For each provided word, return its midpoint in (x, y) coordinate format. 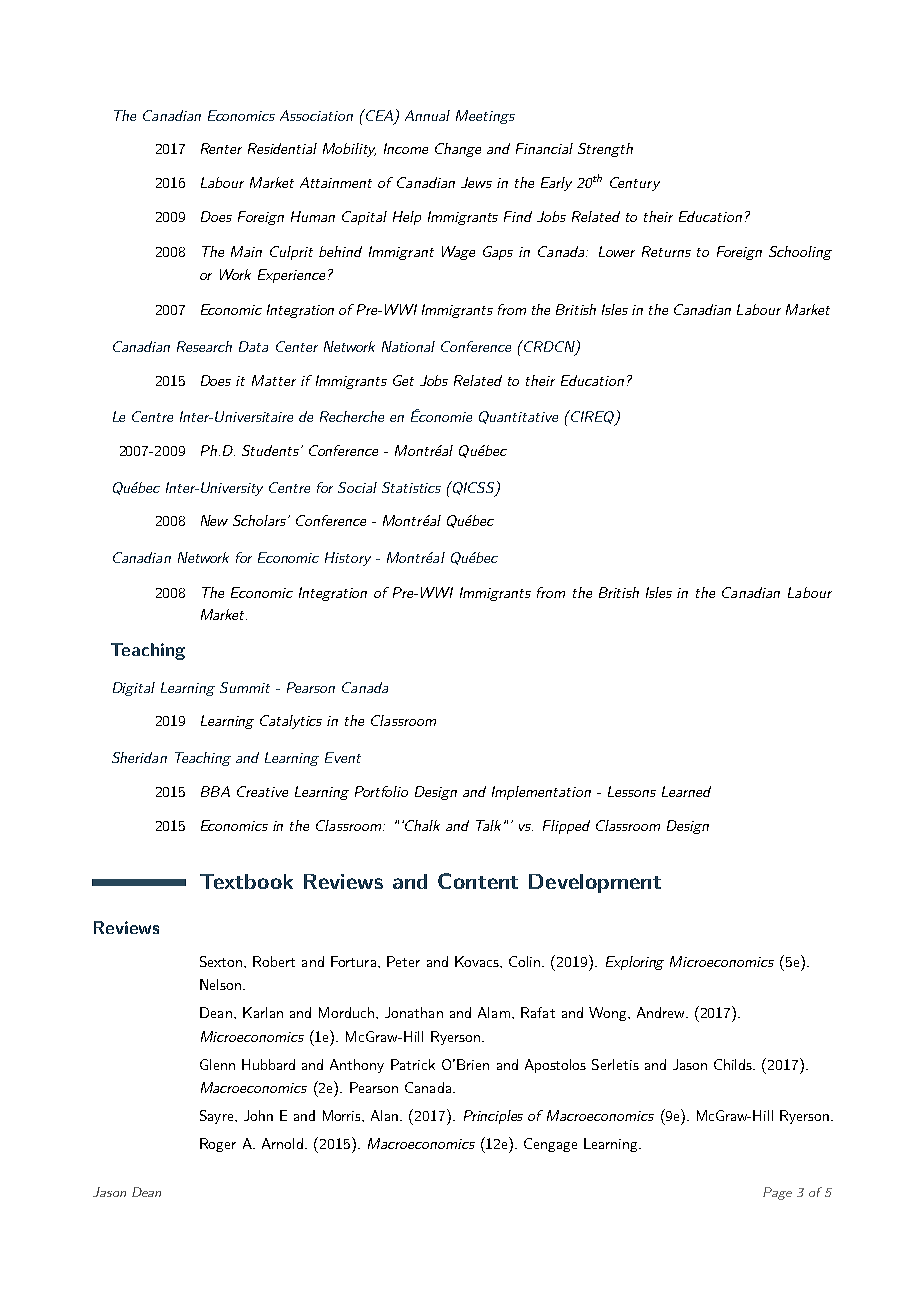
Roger (218, 1145)
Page (777, 1193)
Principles (493, 1117)
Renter (221, 148)
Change (458, 150)
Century (635, 184)
